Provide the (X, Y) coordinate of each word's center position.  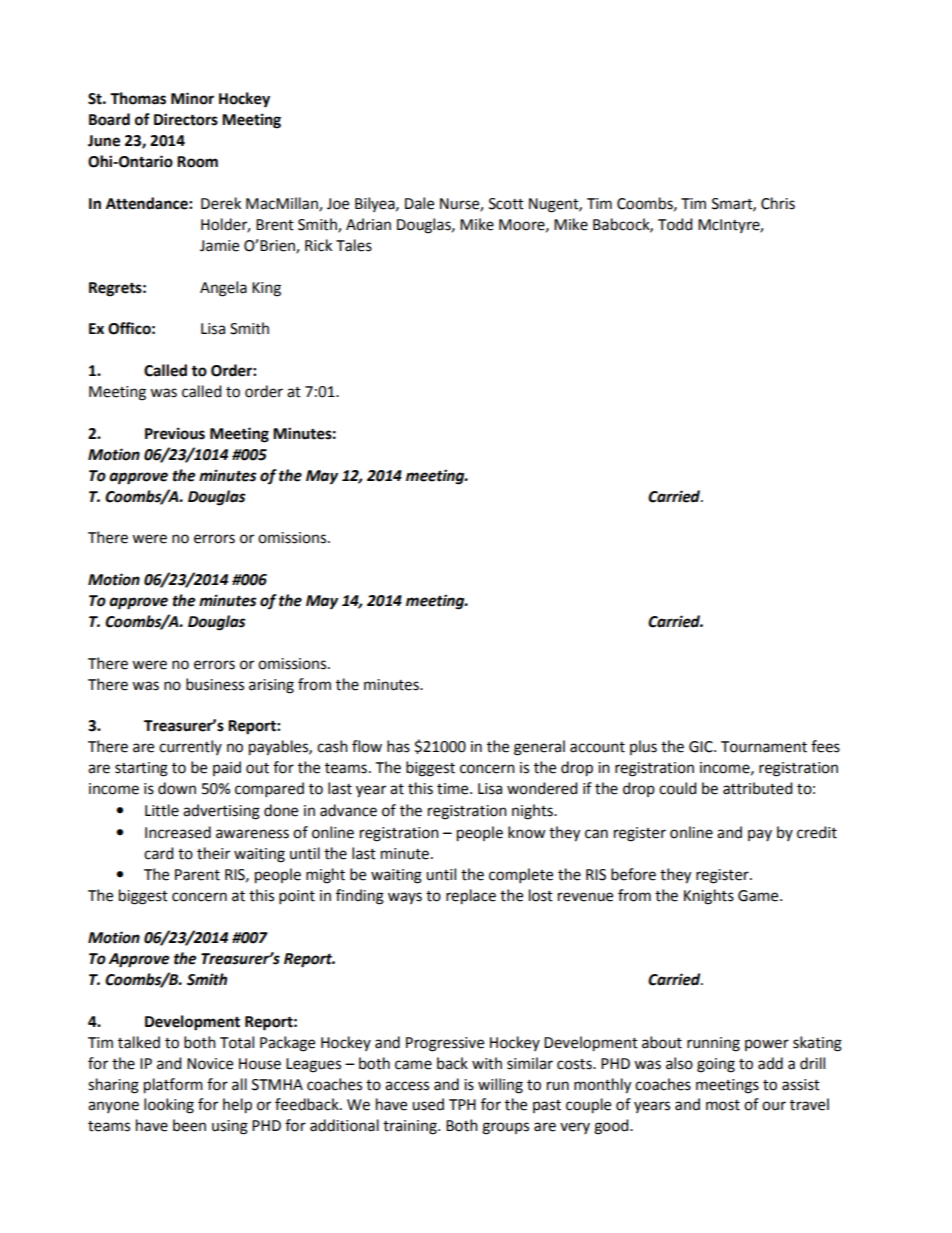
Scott (506, 204)
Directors (186, 119)
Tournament (764, 747)
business (215, 684)
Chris (778, 203)
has (398, 746)
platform (173, 1086)
